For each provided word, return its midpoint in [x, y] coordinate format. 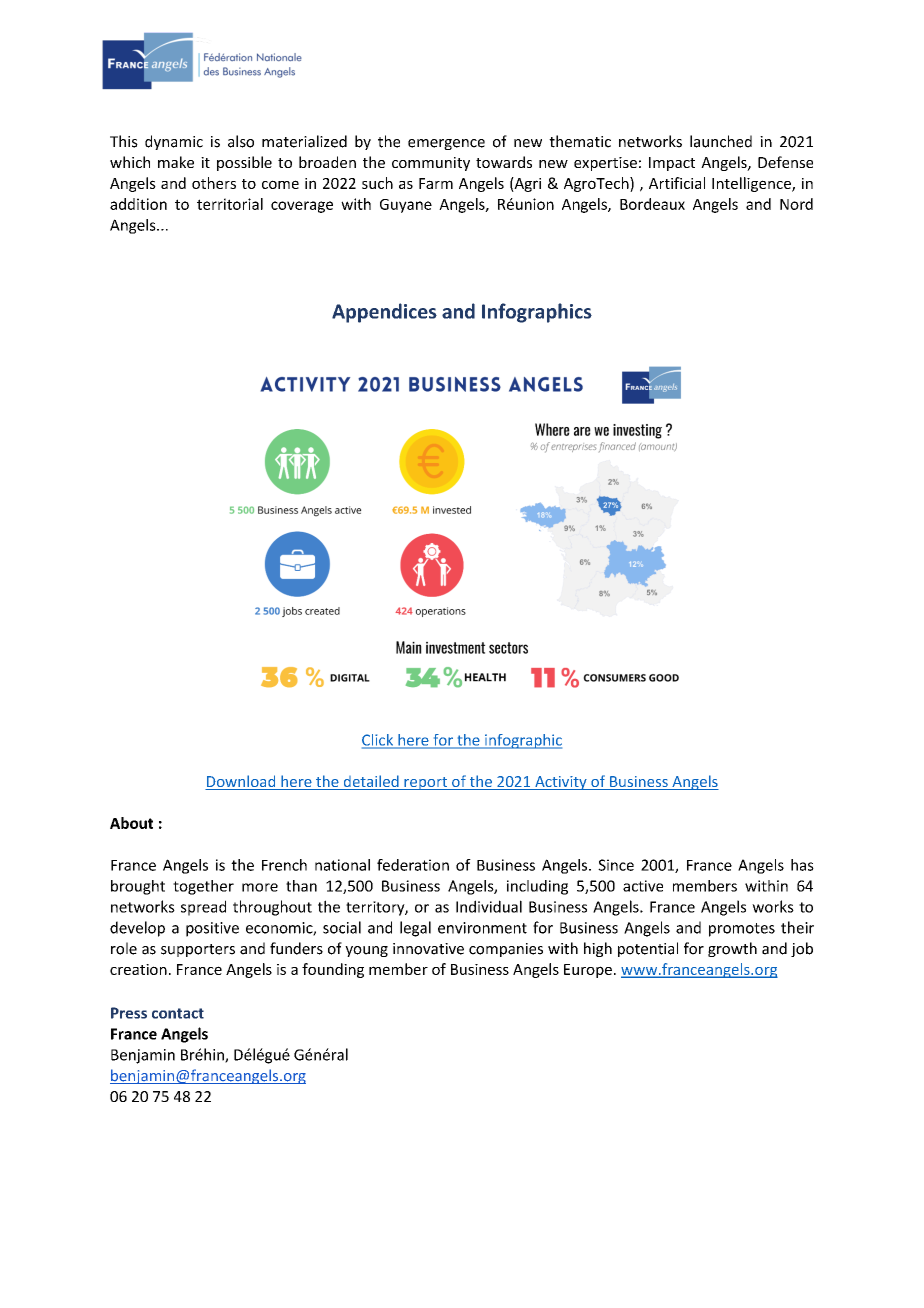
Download [241, 782]
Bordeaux [652, 204]
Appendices [384, 313]
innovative [428, 949]
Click [379, 741]
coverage [302, 207]
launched [721, 141]
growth [732, 949]
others [214, 183]
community [431, 164]
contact [178, 1013]
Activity [561, 783]
